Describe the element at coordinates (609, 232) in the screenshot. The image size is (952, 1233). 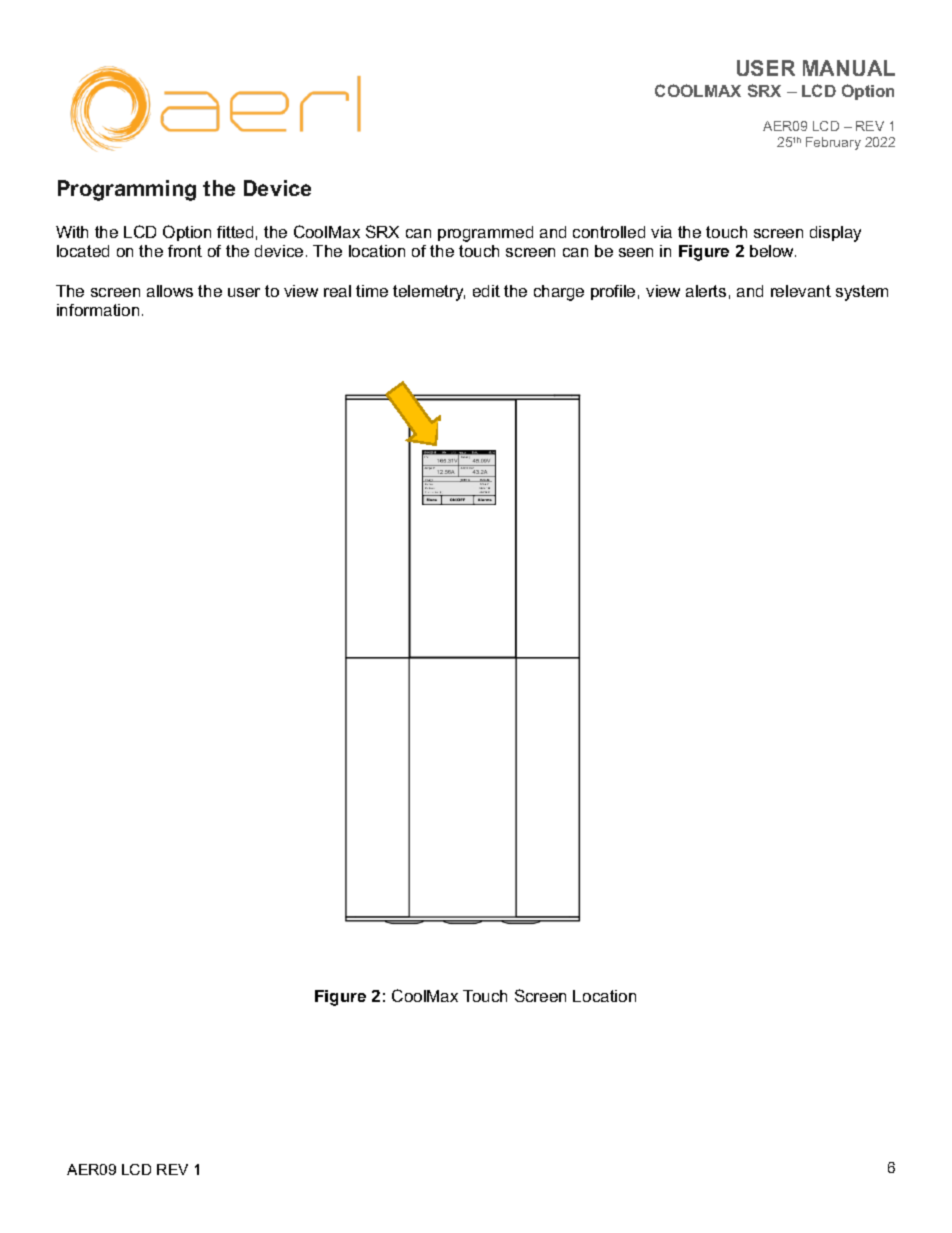
I see `controlled` at that location.
